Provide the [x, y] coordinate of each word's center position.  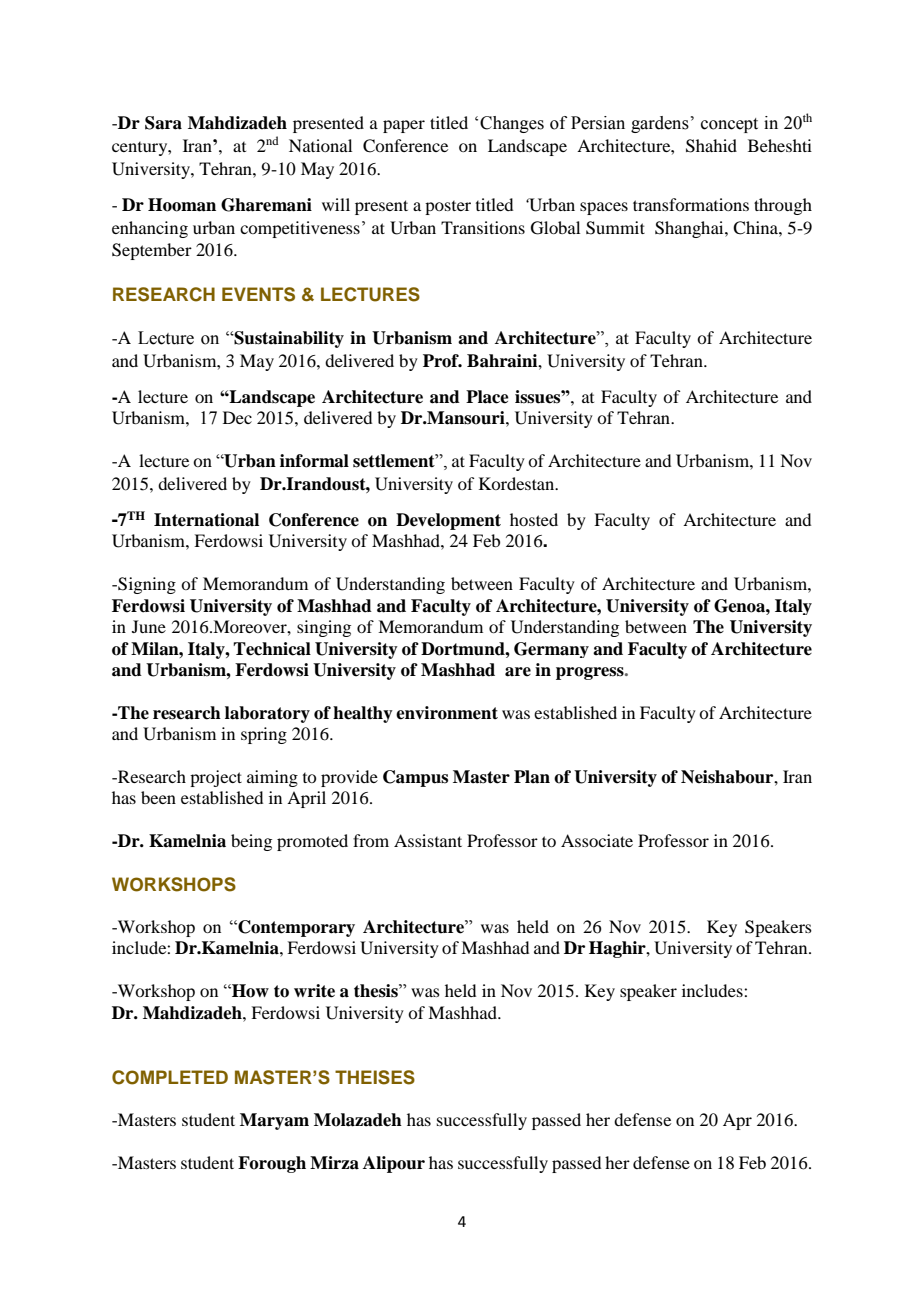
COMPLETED [170, 1077]
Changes [512, 124]
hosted [534, 519]
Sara [163, 123]
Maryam [274, 1121]
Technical [272, 649]
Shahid [711, 146]
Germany [551, 650]
